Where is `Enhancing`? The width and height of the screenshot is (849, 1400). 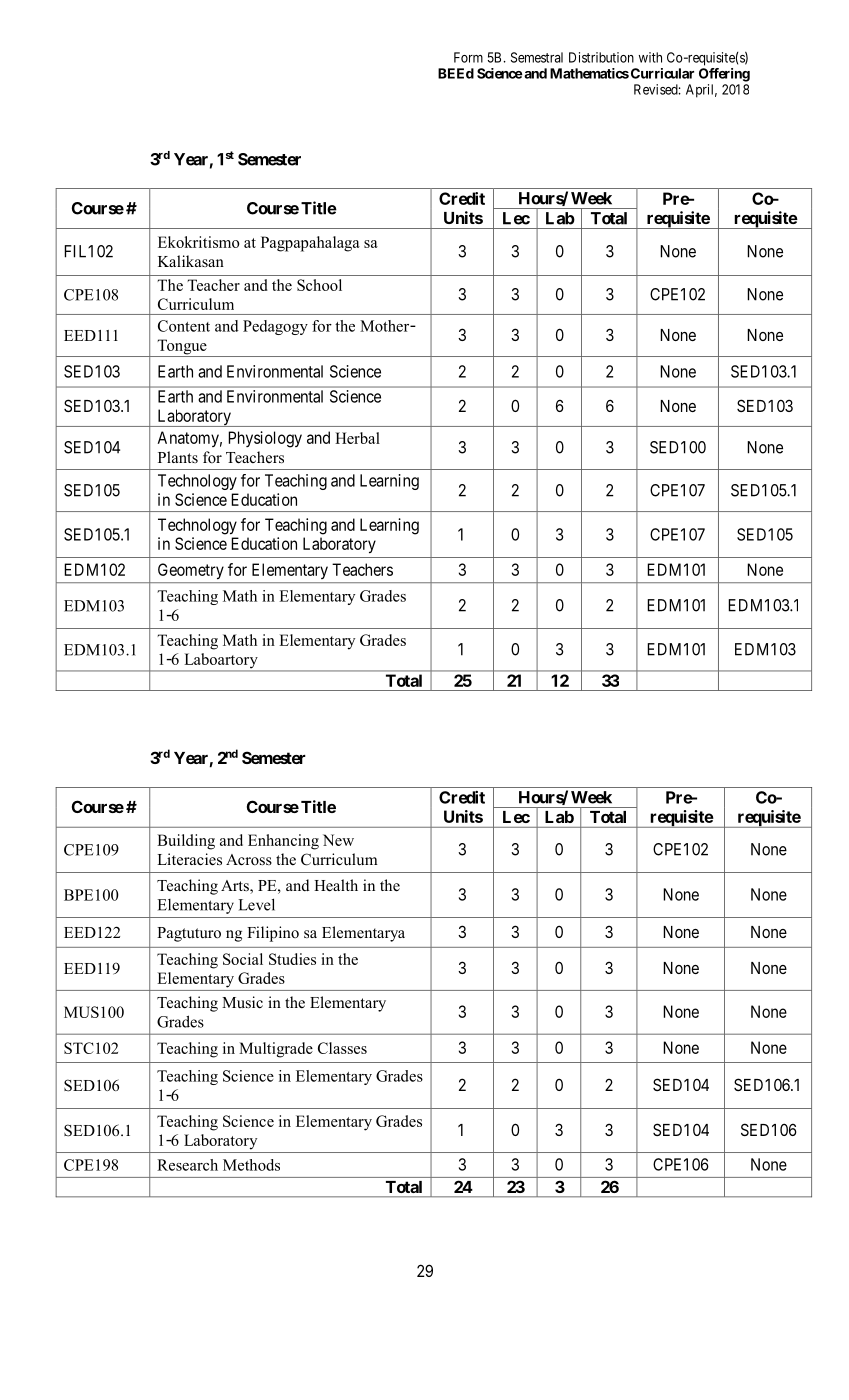 Enhancing is located at coordinates (283, 842).
